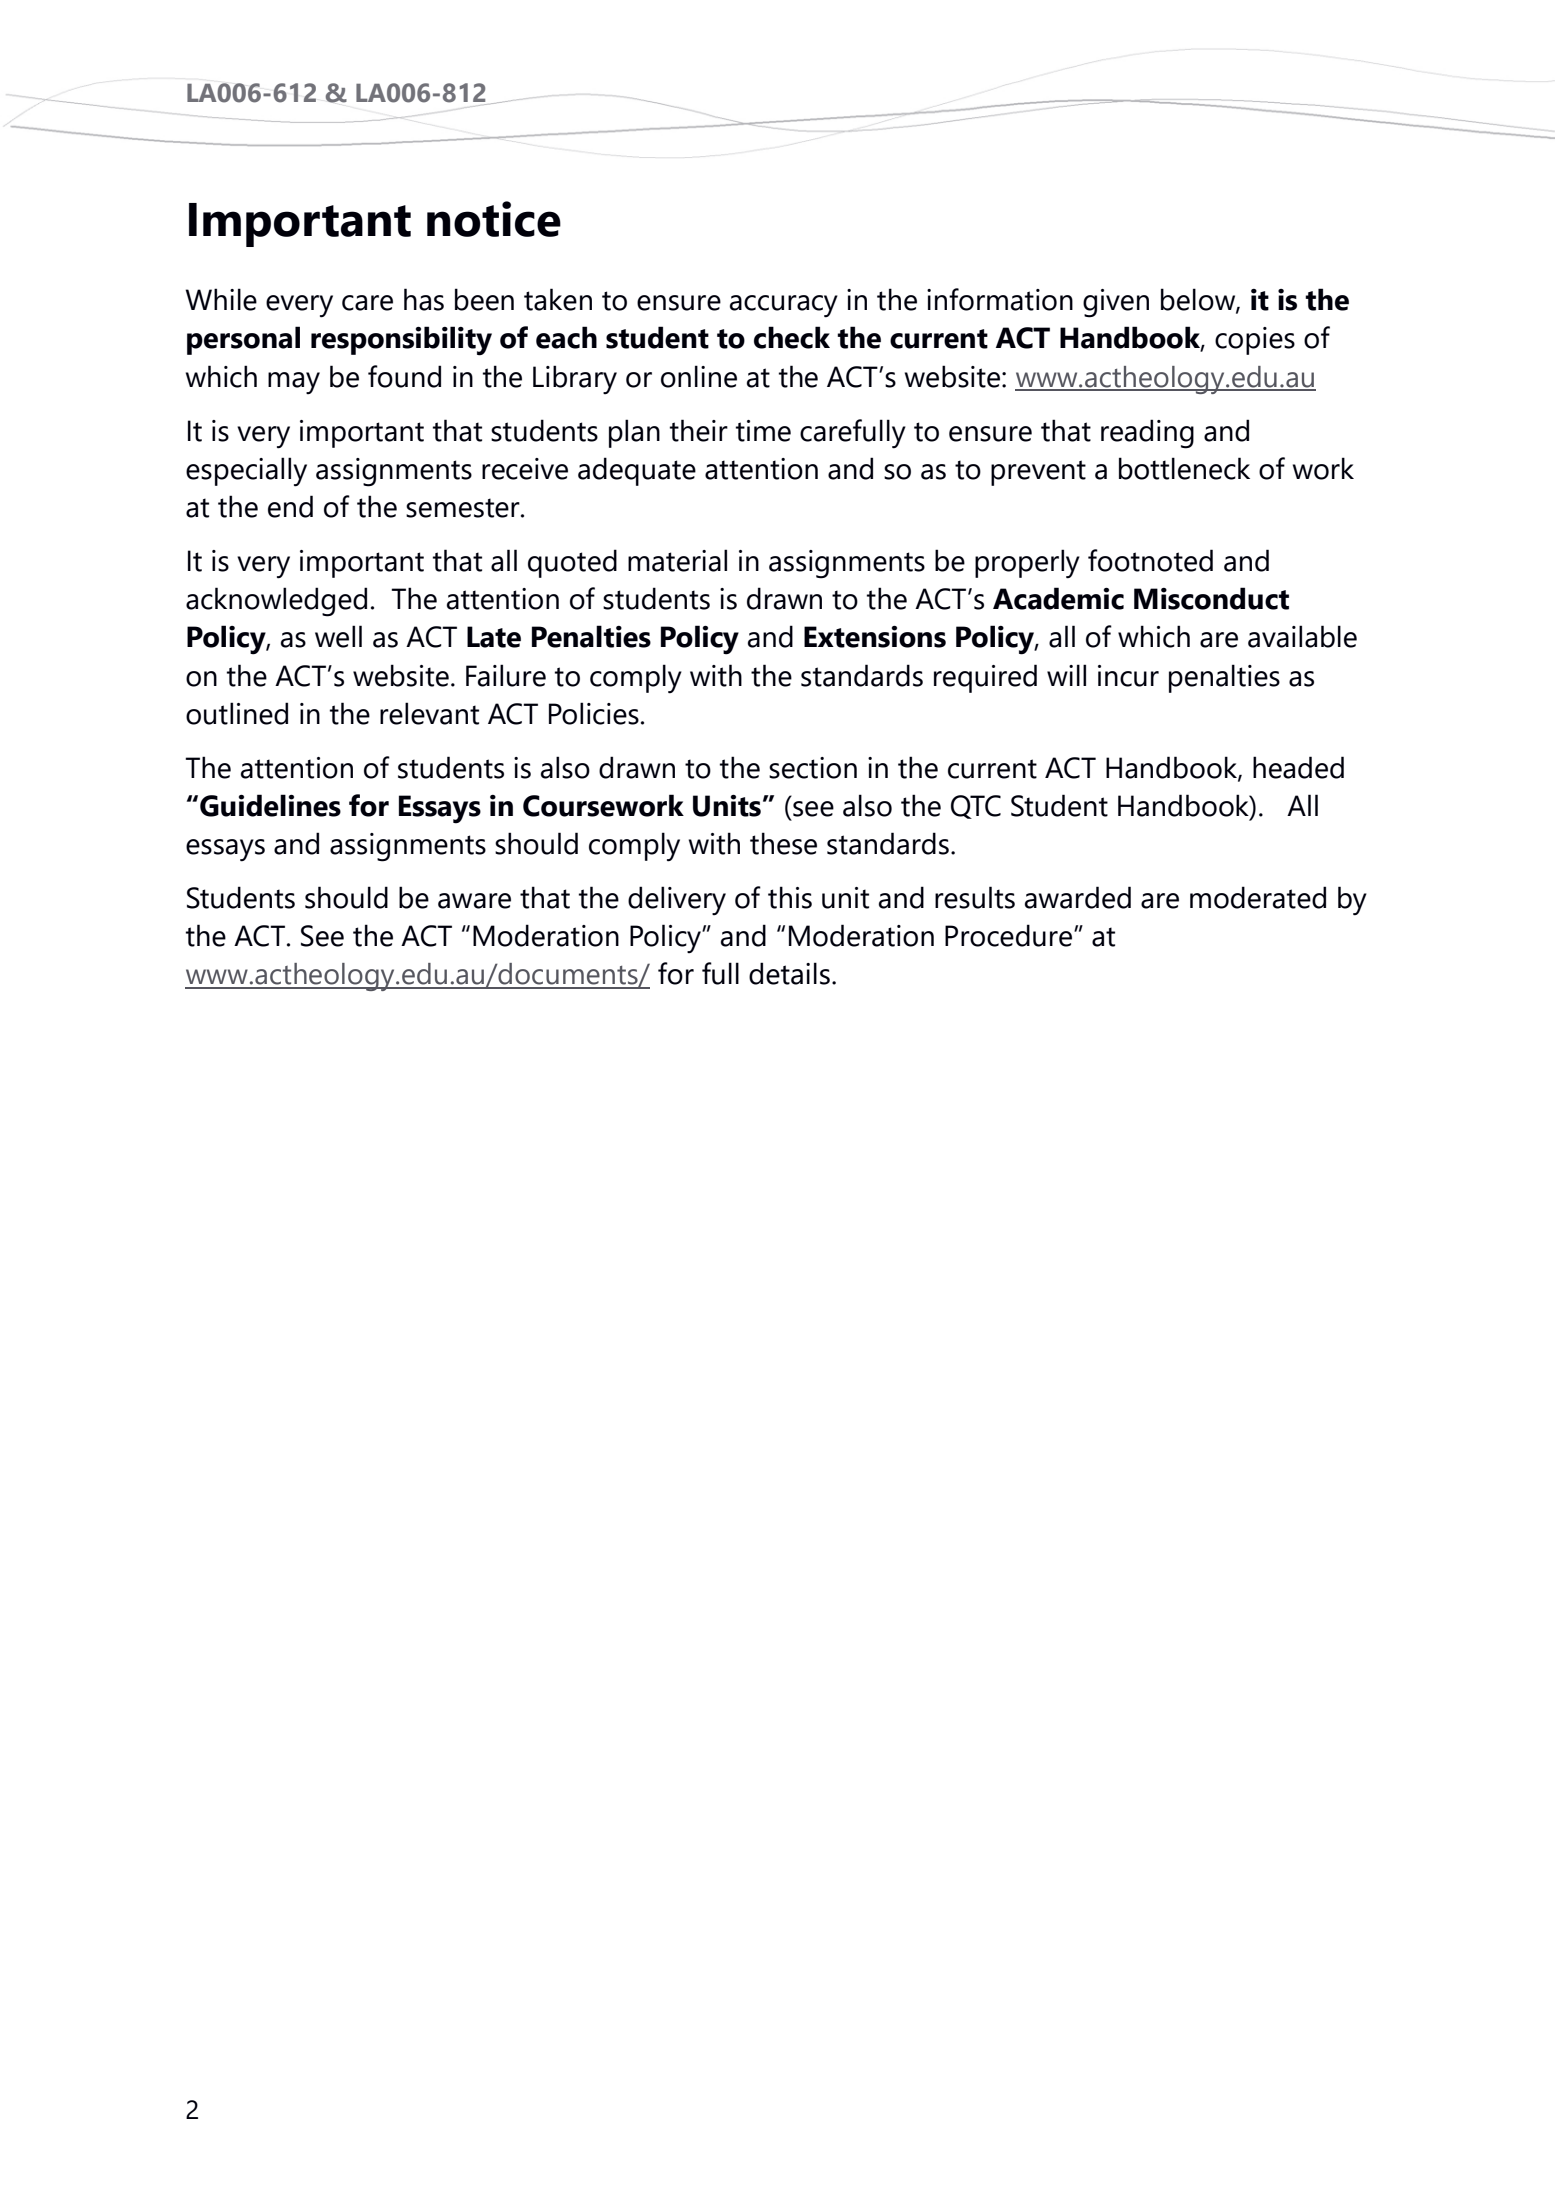 This screenshot has height=2201, width=1555. What do you see at coordinates (1147, 434) in the screenshot?
I see `reading` at bounding box center [1147, 434].
